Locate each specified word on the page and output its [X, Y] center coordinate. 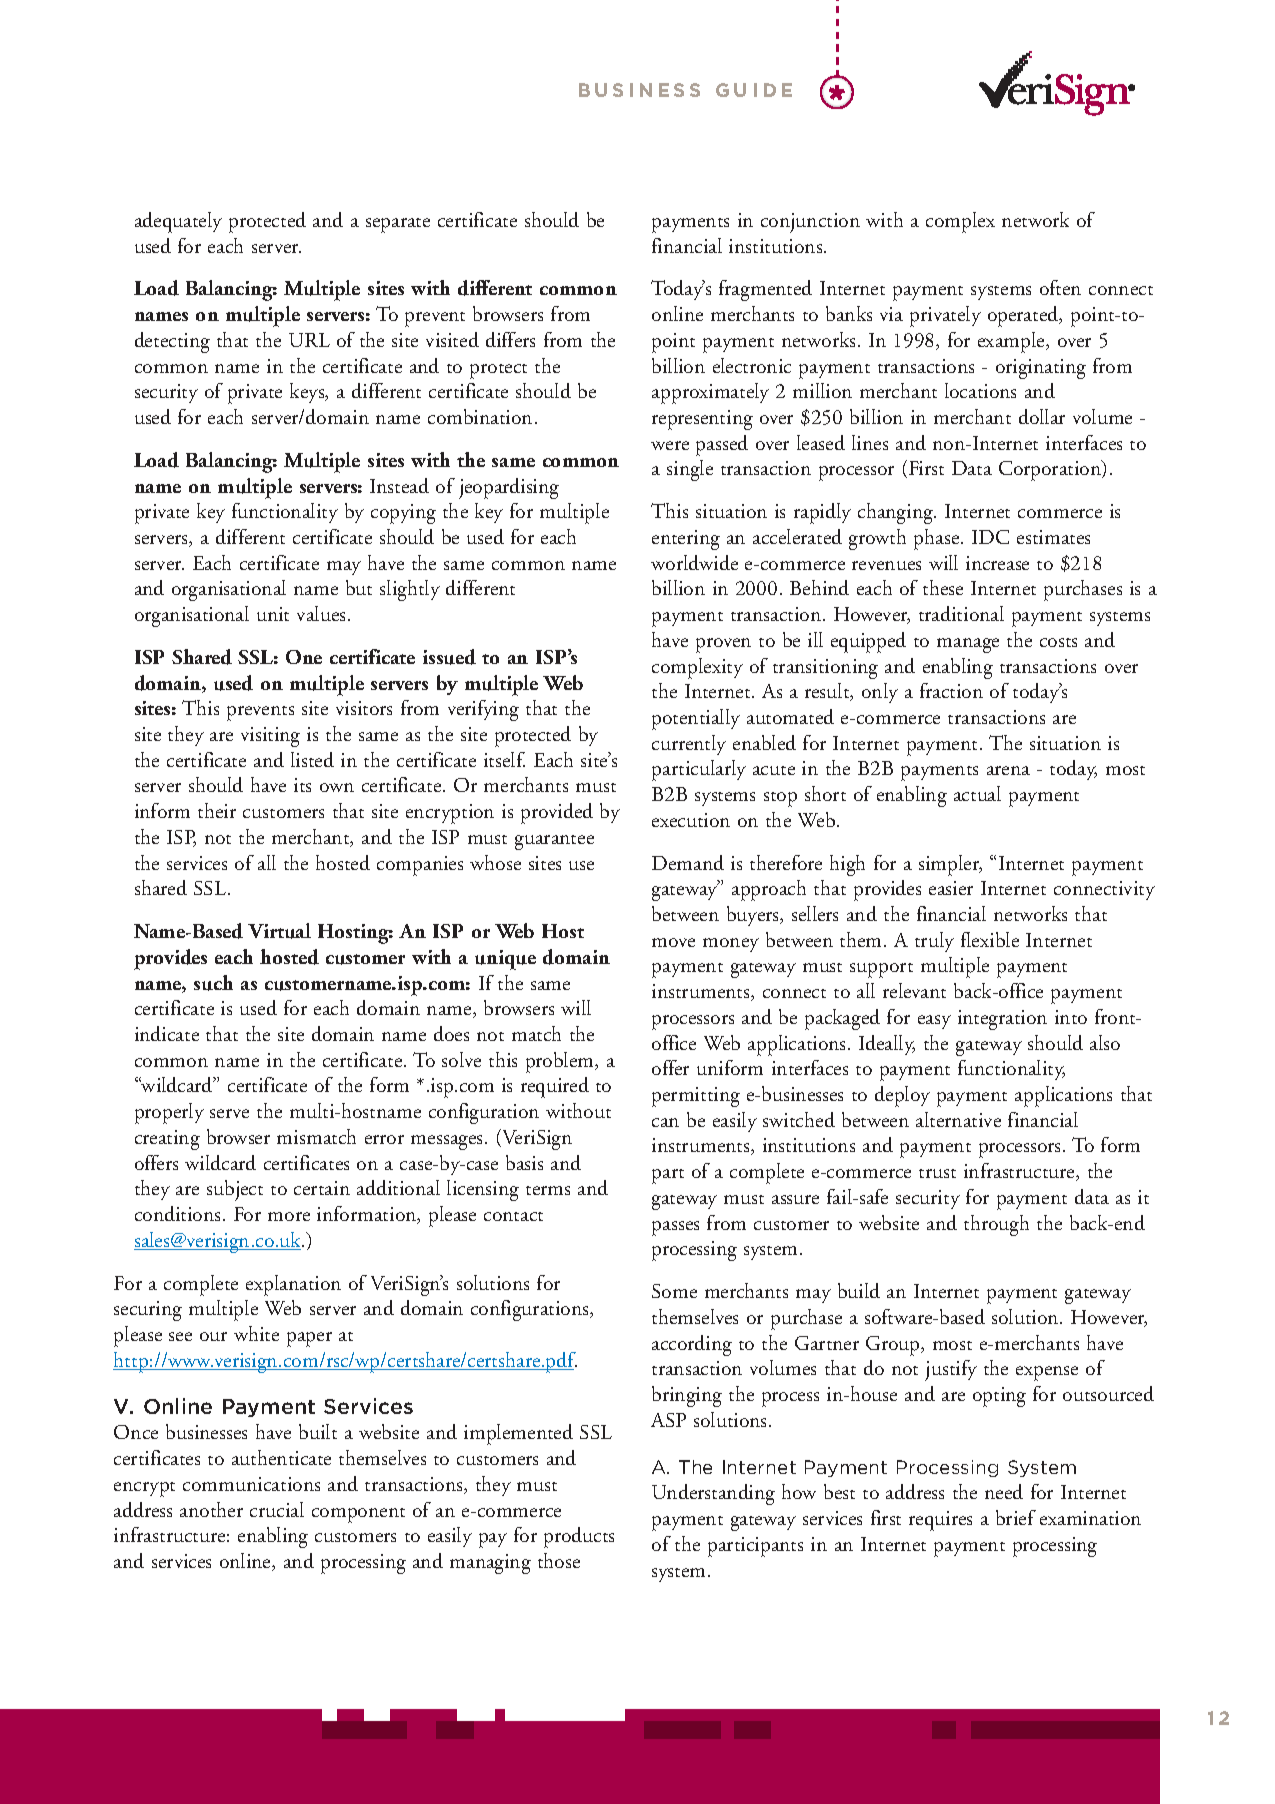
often [1060, 287]
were [670, 445]
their [217, 810]
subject [235, 1190]
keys [308, 393]
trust [937, 1173]
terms [548, 1190]
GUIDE [754, 90]
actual [977, 793]
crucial [277, 1509]
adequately [178, 222]
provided [557, 813]
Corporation [1051, 470]
